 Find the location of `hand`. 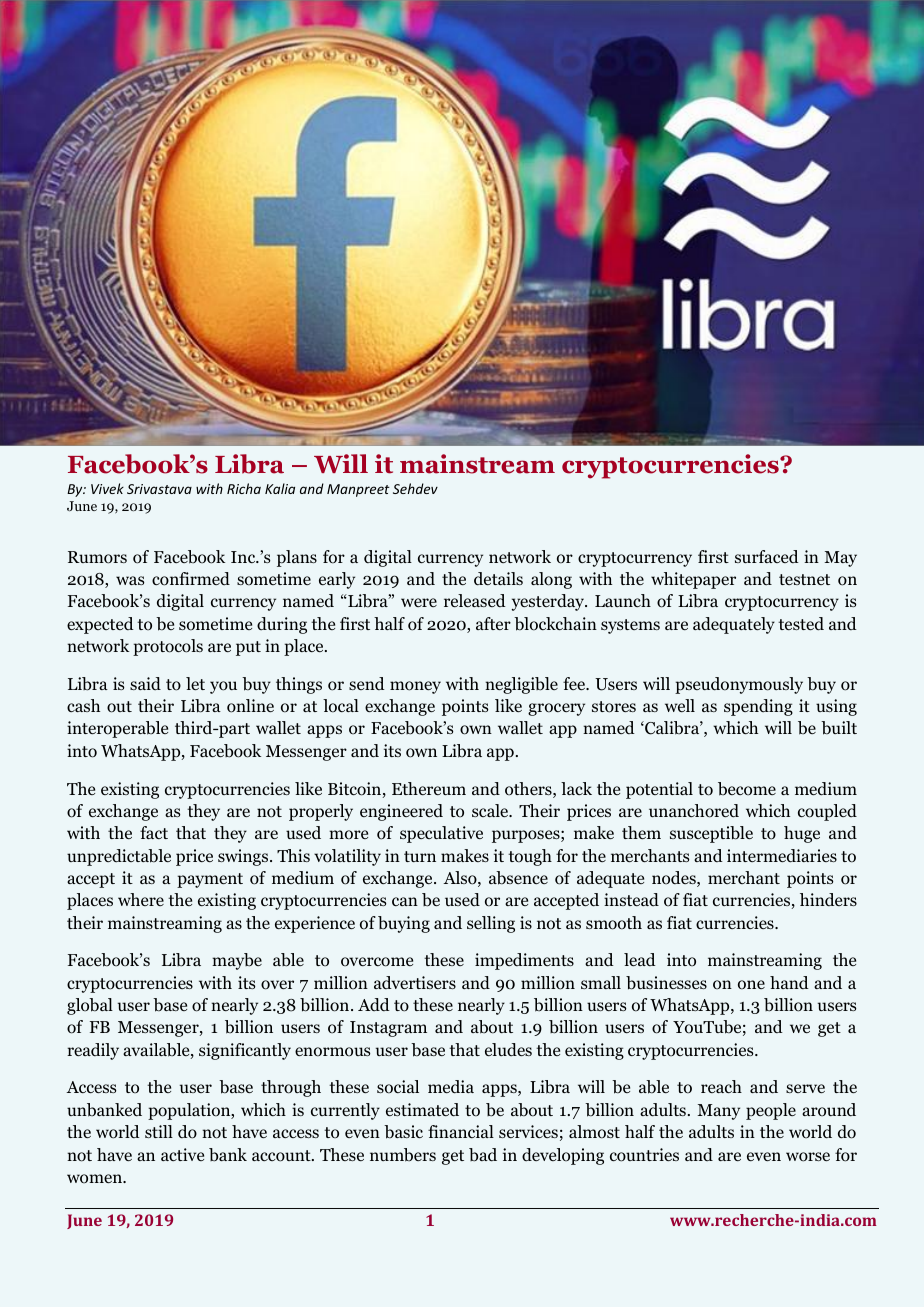

hand is located at coordinates (789, 982).
